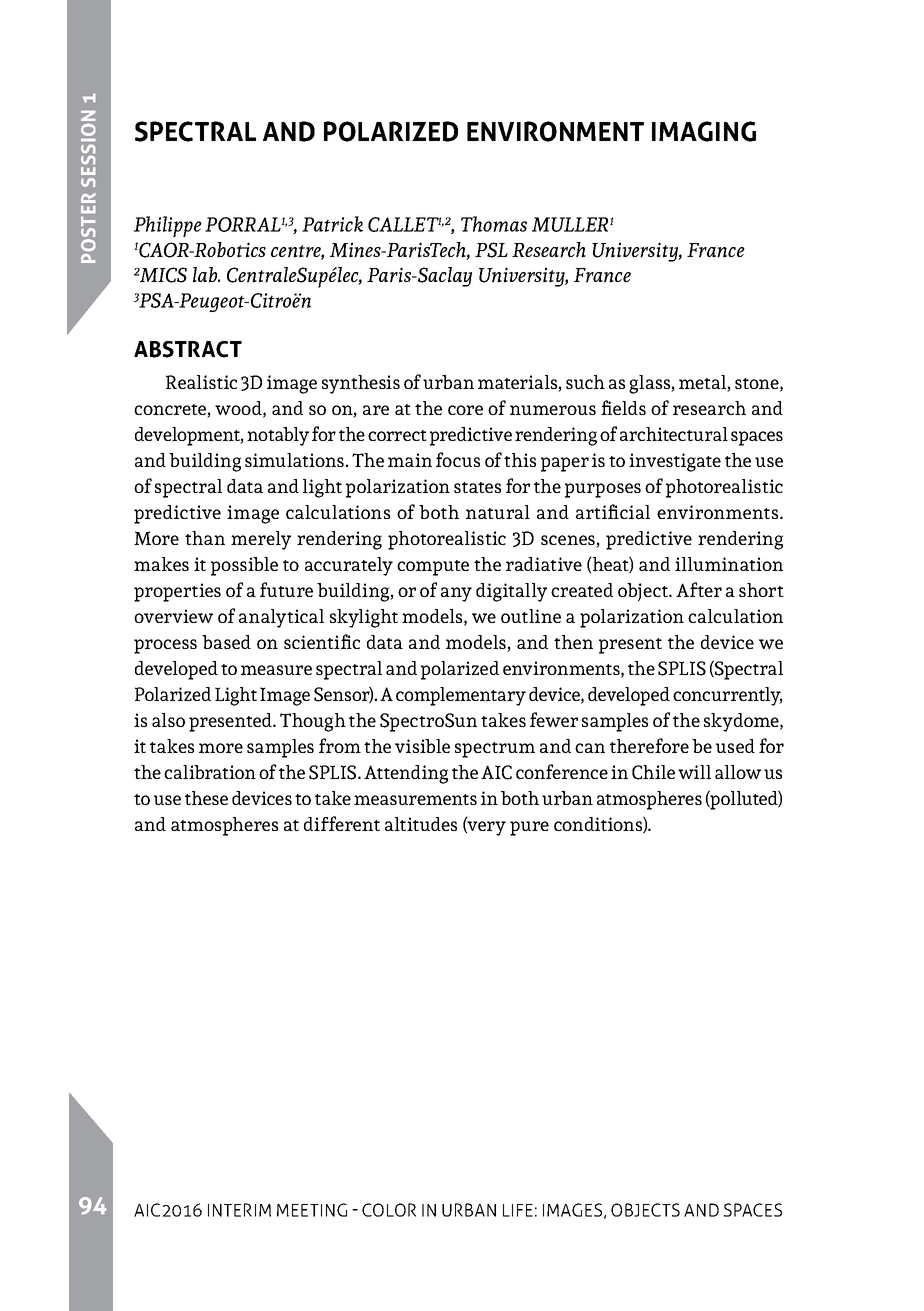 The height and width of the screenshot is (1311, 924). I want to click on architectural, so click(674, 434).
